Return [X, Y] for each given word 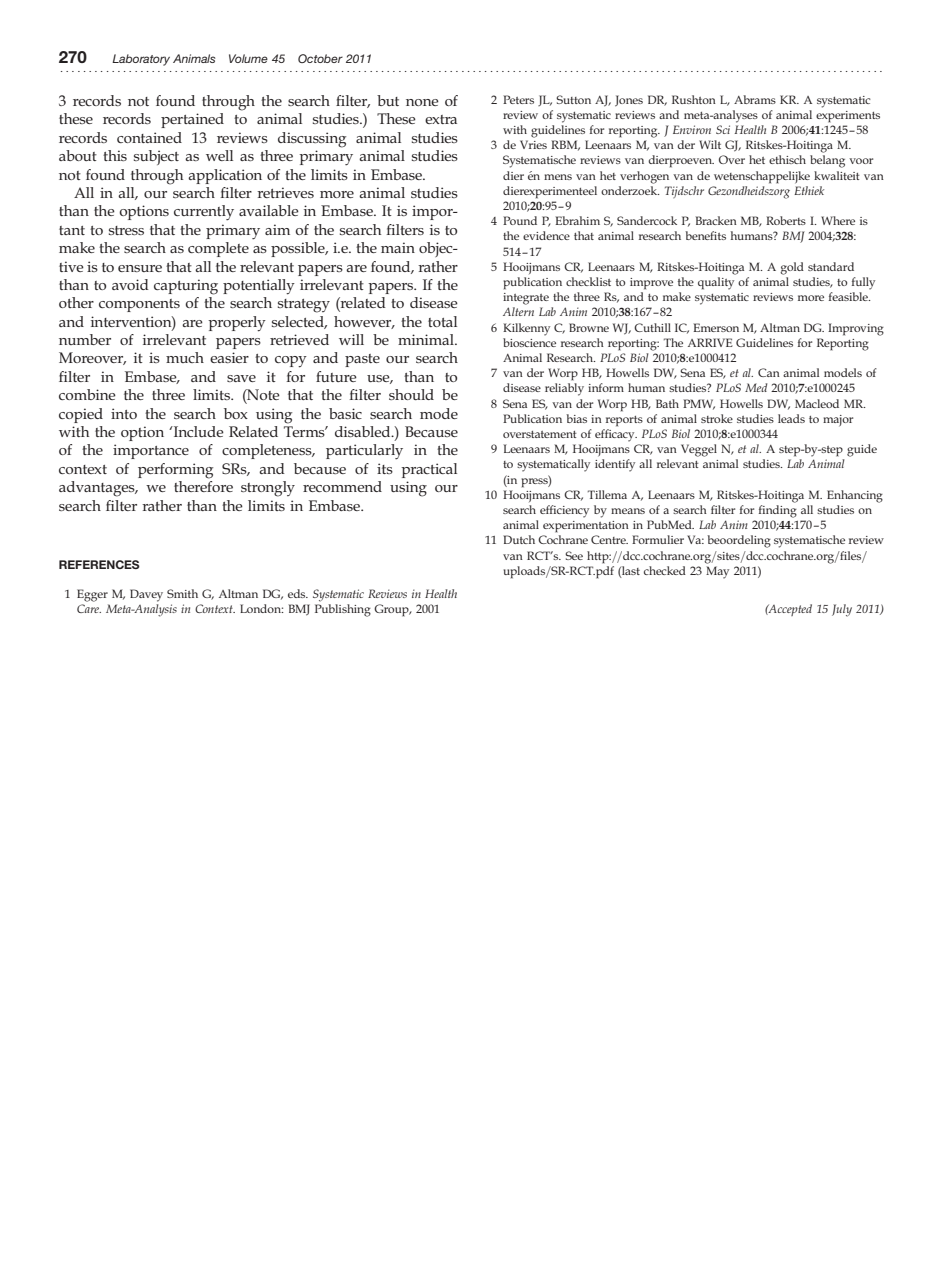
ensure [140, 268]
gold [792, 268]
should [411, 394]
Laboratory [141, 60]
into [124, 413]
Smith [182, 593]
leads [791, 418]
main [398, 247]
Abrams [755, 99]
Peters [518, 99]
